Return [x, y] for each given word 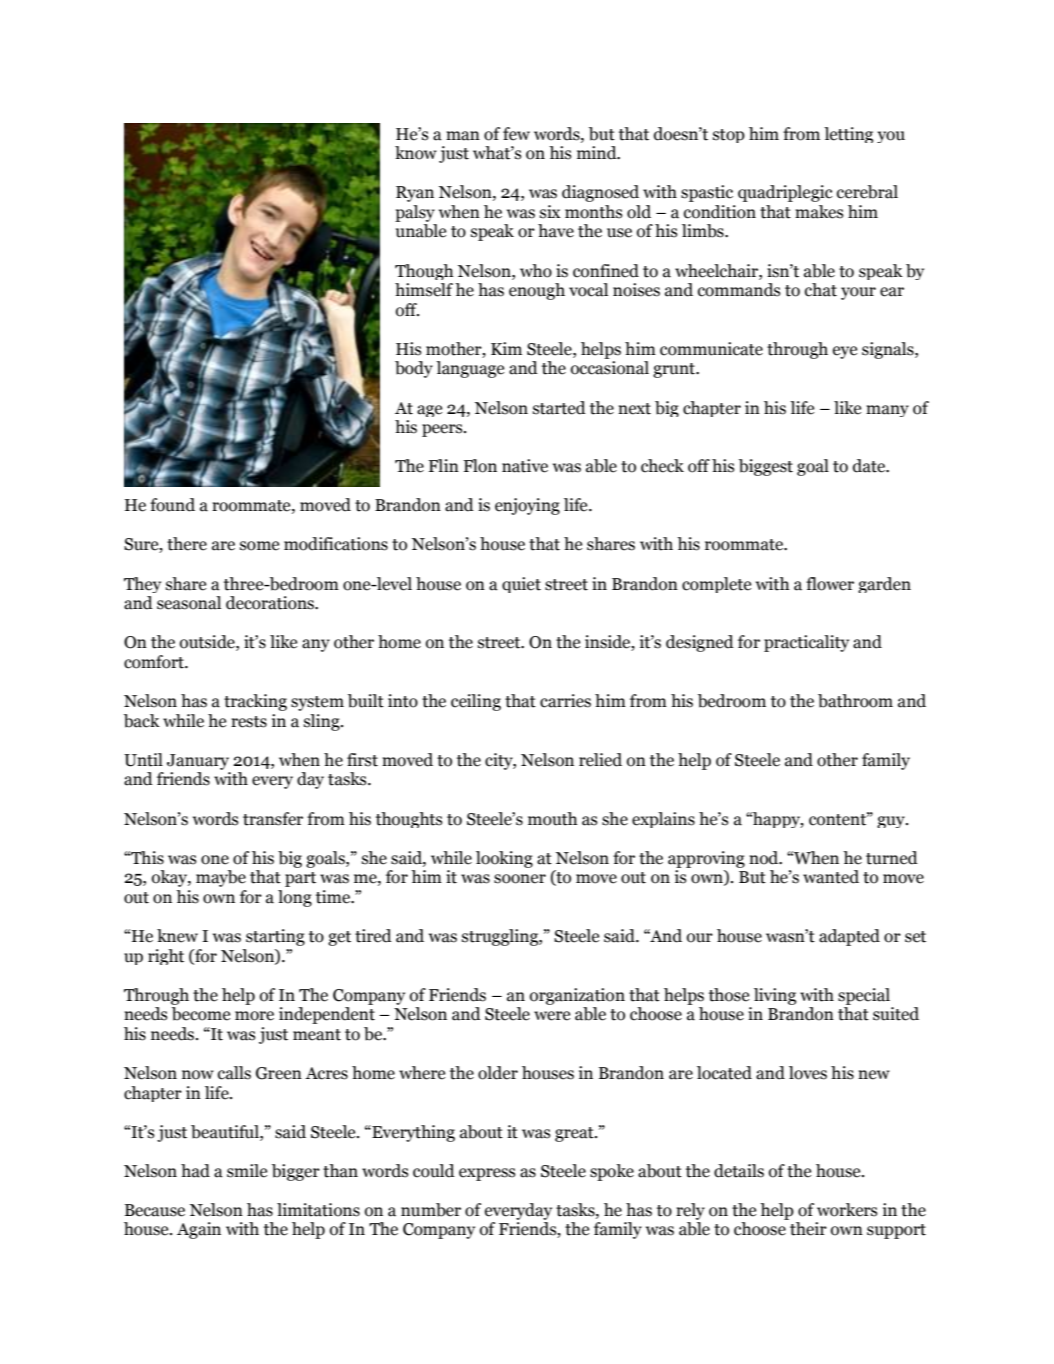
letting [848, 135]
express [487, 1174]
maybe [221, 878]
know [416, 153]
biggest [766, 467]
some [259, 546]
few [516, 134]
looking [504, 859]
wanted [831, 877]
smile [247, 1171]
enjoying [527, 506]
